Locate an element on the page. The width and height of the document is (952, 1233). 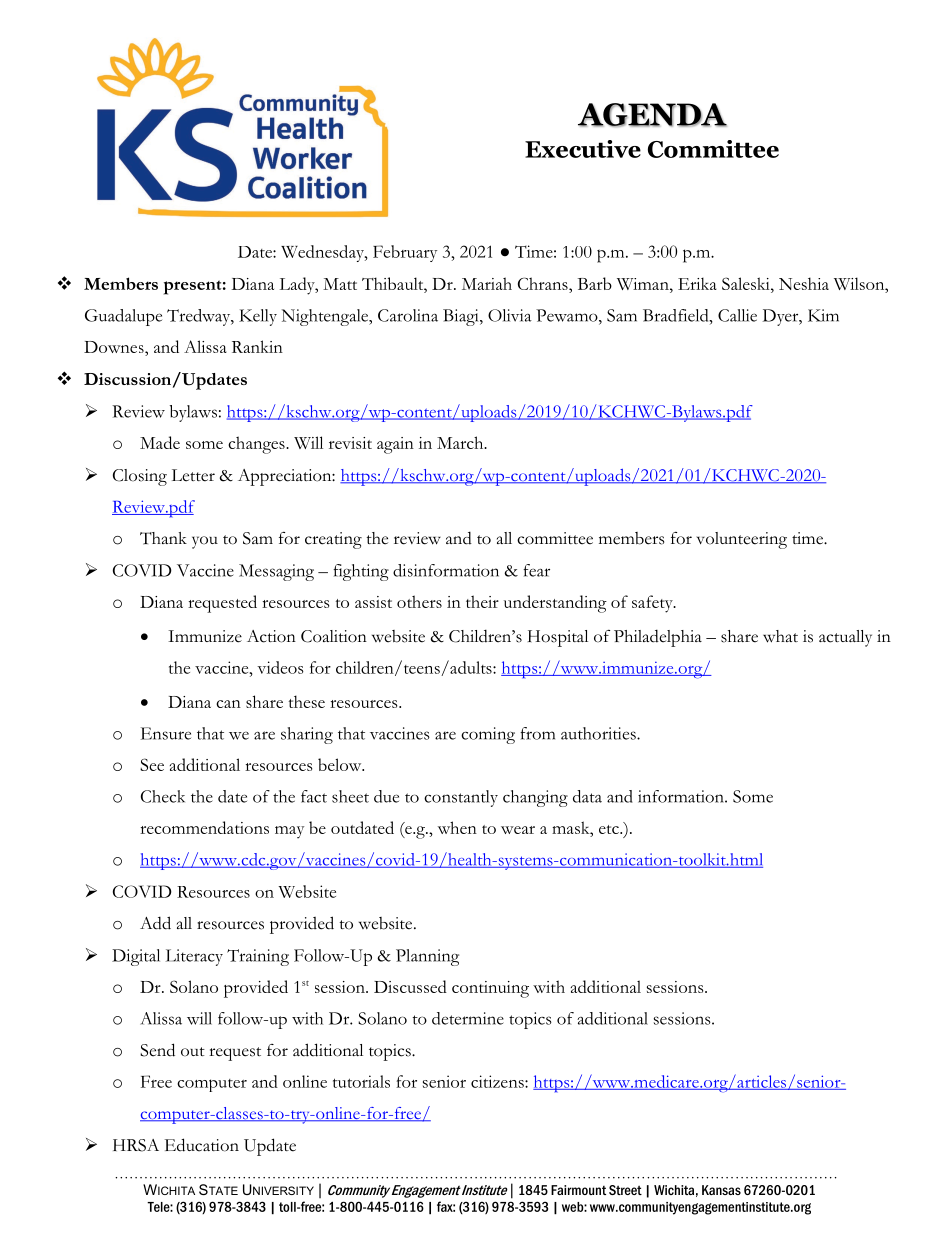
March is located at coordinates (461, 442).
